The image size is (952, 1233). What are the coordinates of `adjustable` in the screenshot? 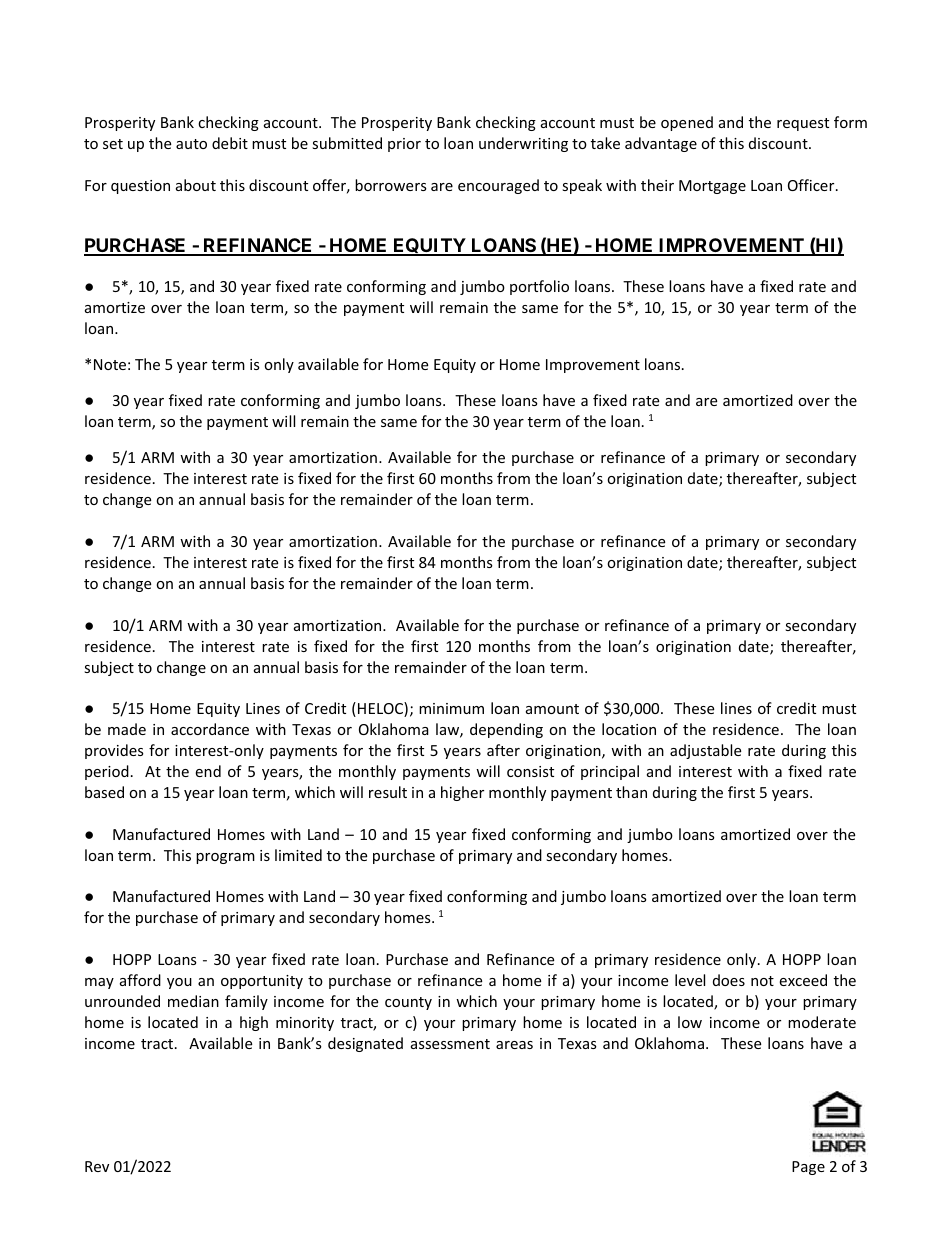 It's located at (705, 751).
